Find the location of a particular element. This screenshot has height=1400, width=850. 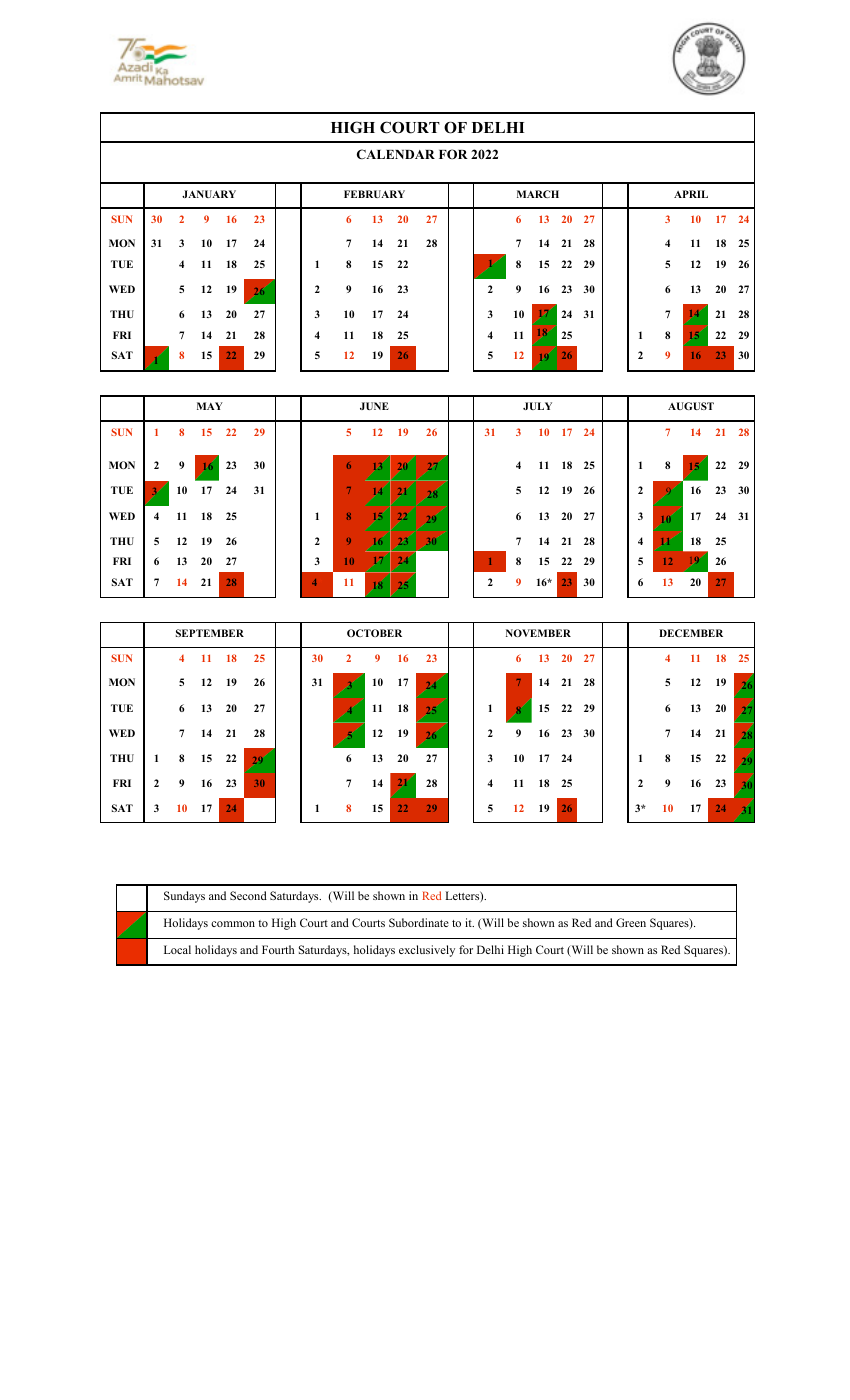

JUNE is located at coordinates (374, 406).
